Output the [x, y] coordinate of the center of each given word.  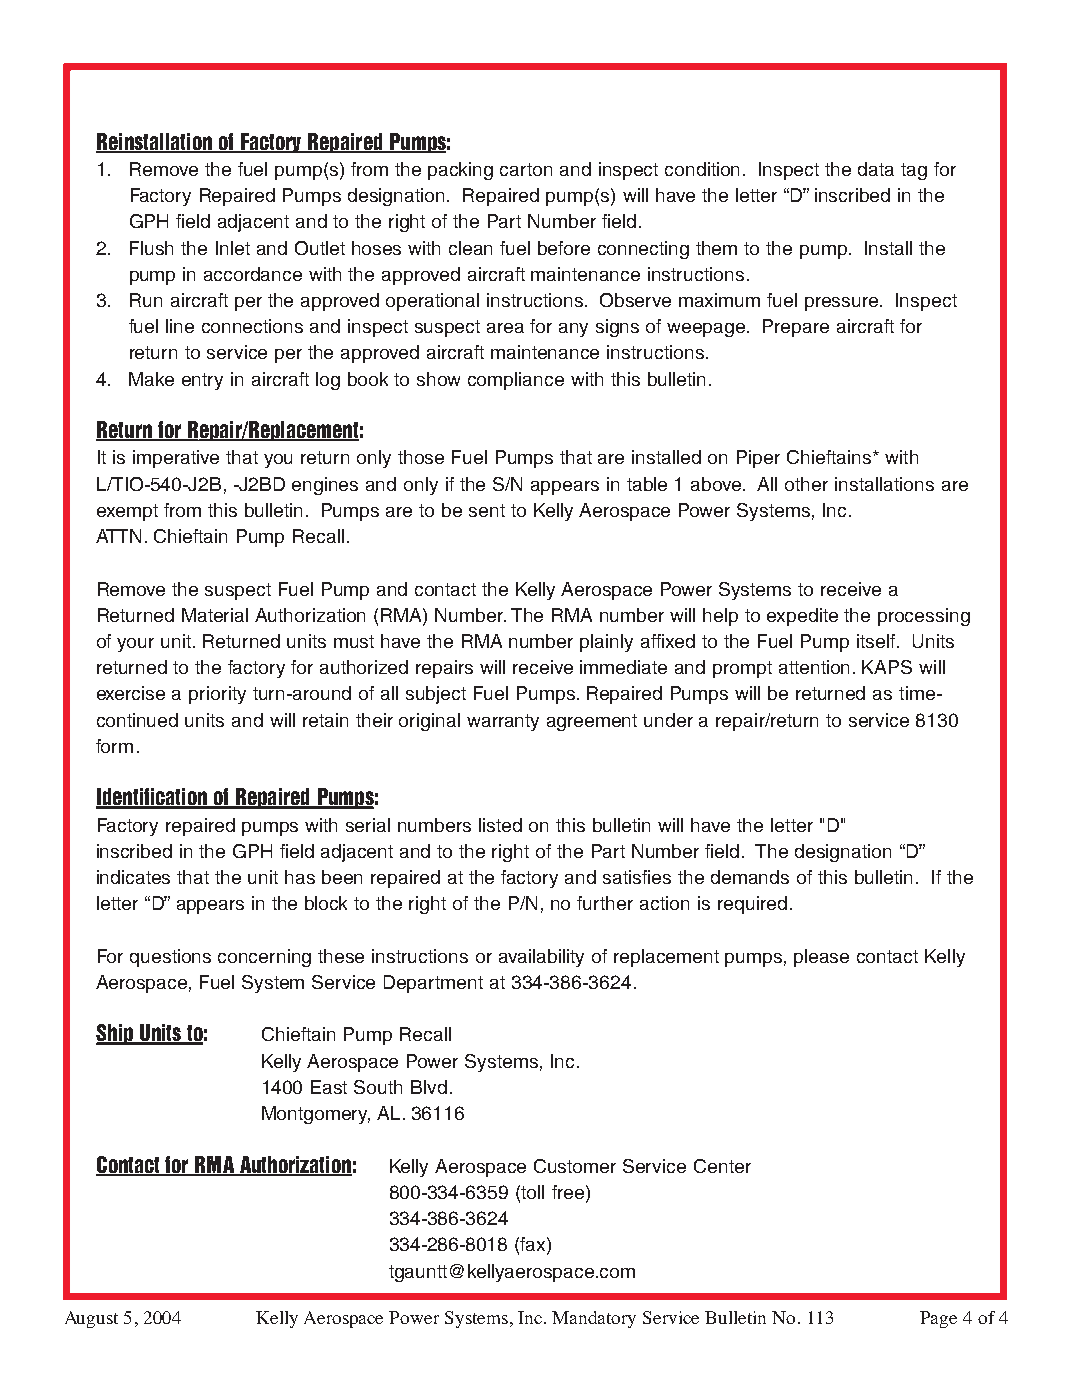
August [91, 1319]
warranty [503, 722]
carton [526, 169]
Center [722, 1166]
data [876, 169]
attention [814, 667]
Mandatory [594, 1319]
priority [217, 695]
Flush [151, 248]
